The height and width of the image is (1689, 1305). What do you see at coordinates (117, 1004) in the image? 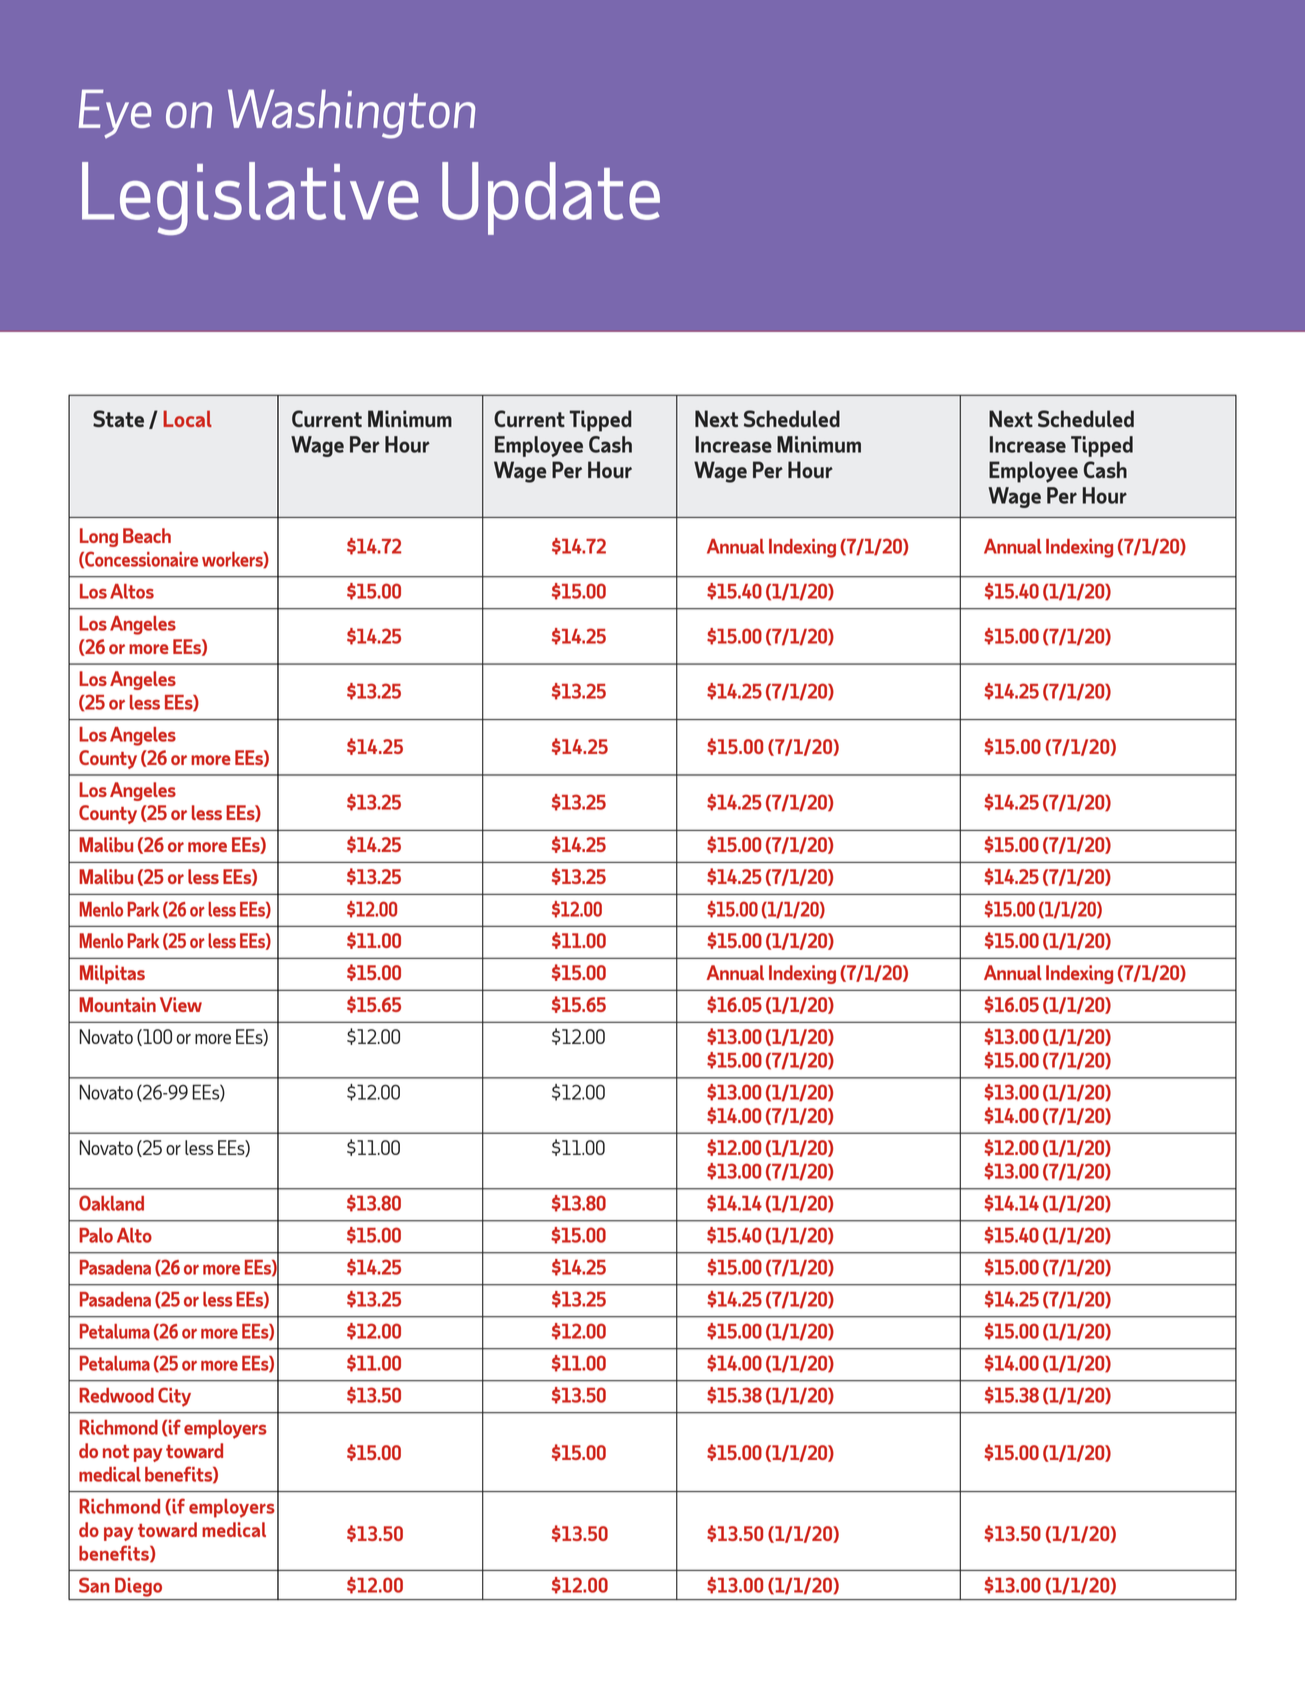
I see `Mountain` at bounding box center [117, 1004].
